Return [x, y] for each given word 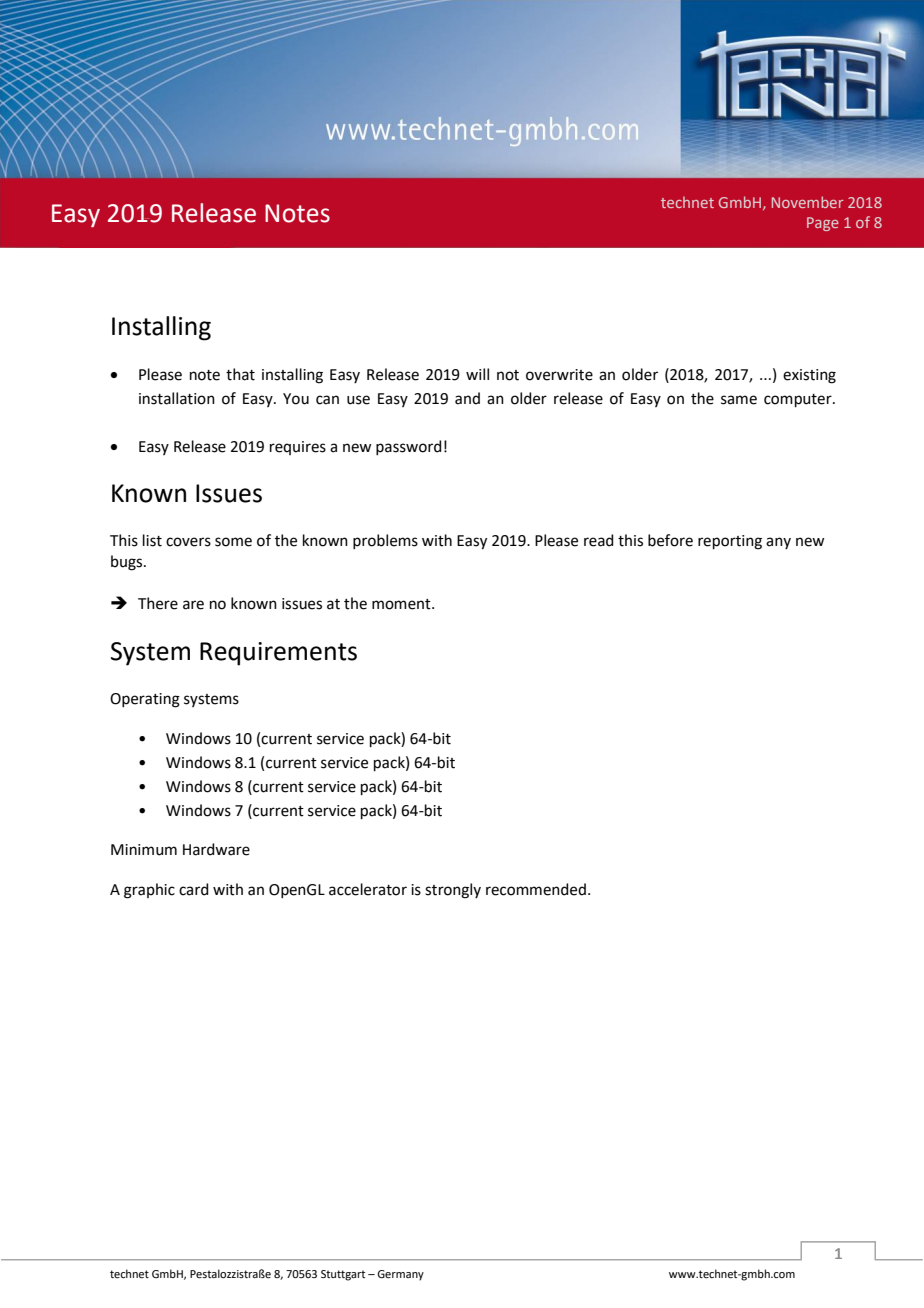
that [240, 374]
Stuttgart [343, 1275]
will [477, 374]
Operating [145, 700]
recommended [536, 889]
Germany [400, 1275]
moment [402, 604]
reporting [730, 542]
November [808, 202]
